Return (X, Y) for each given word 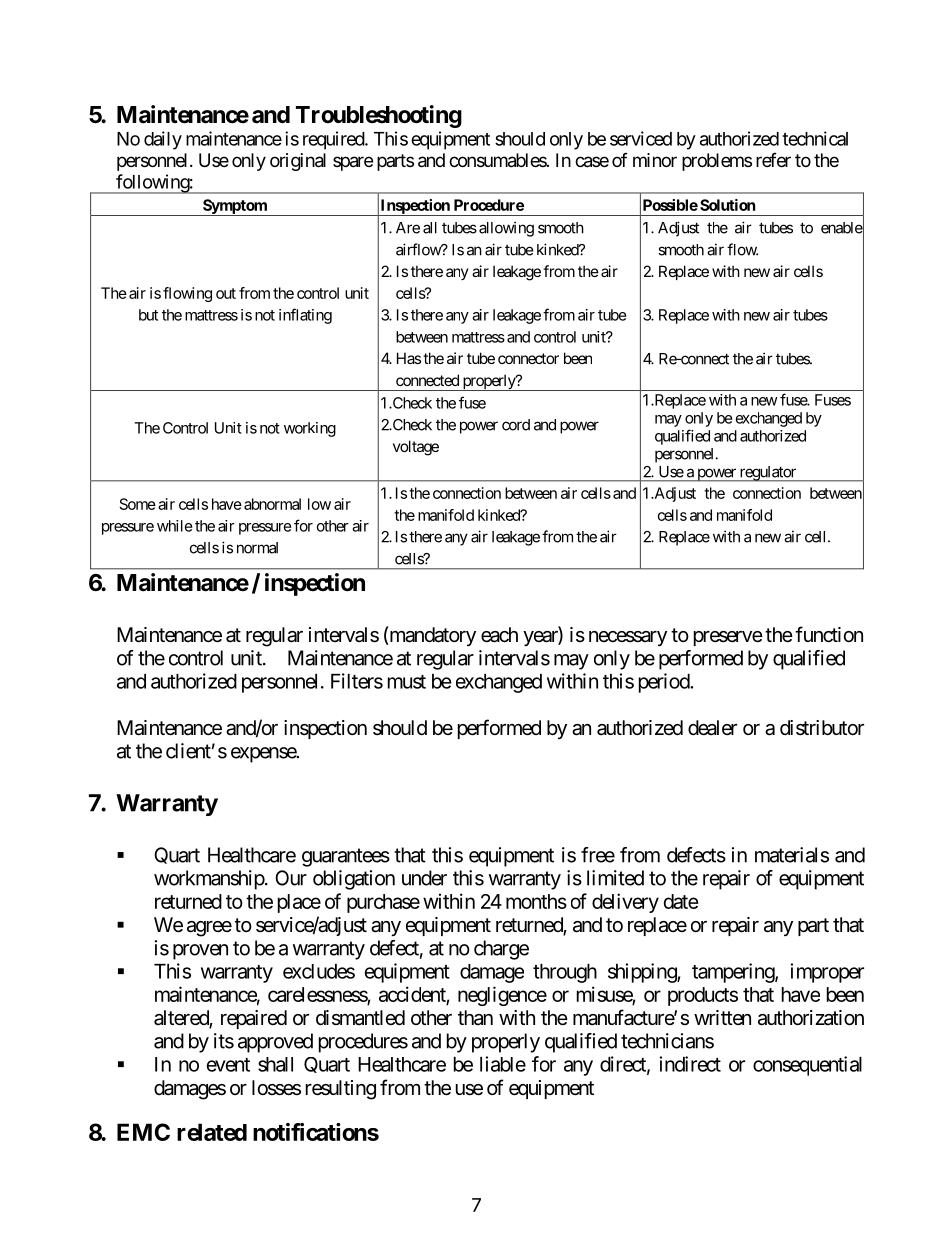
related (212, 1132)
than (475, 1017)
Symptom (235, 207)
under (424, 878)
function (829, 634)
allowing (506, 229)
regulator (767, 474)
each (499, 635)
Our (291, 878)
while (175, 526)
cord (516, 425)
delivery (625, 903)
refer (773, 160)
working (310, 429)
